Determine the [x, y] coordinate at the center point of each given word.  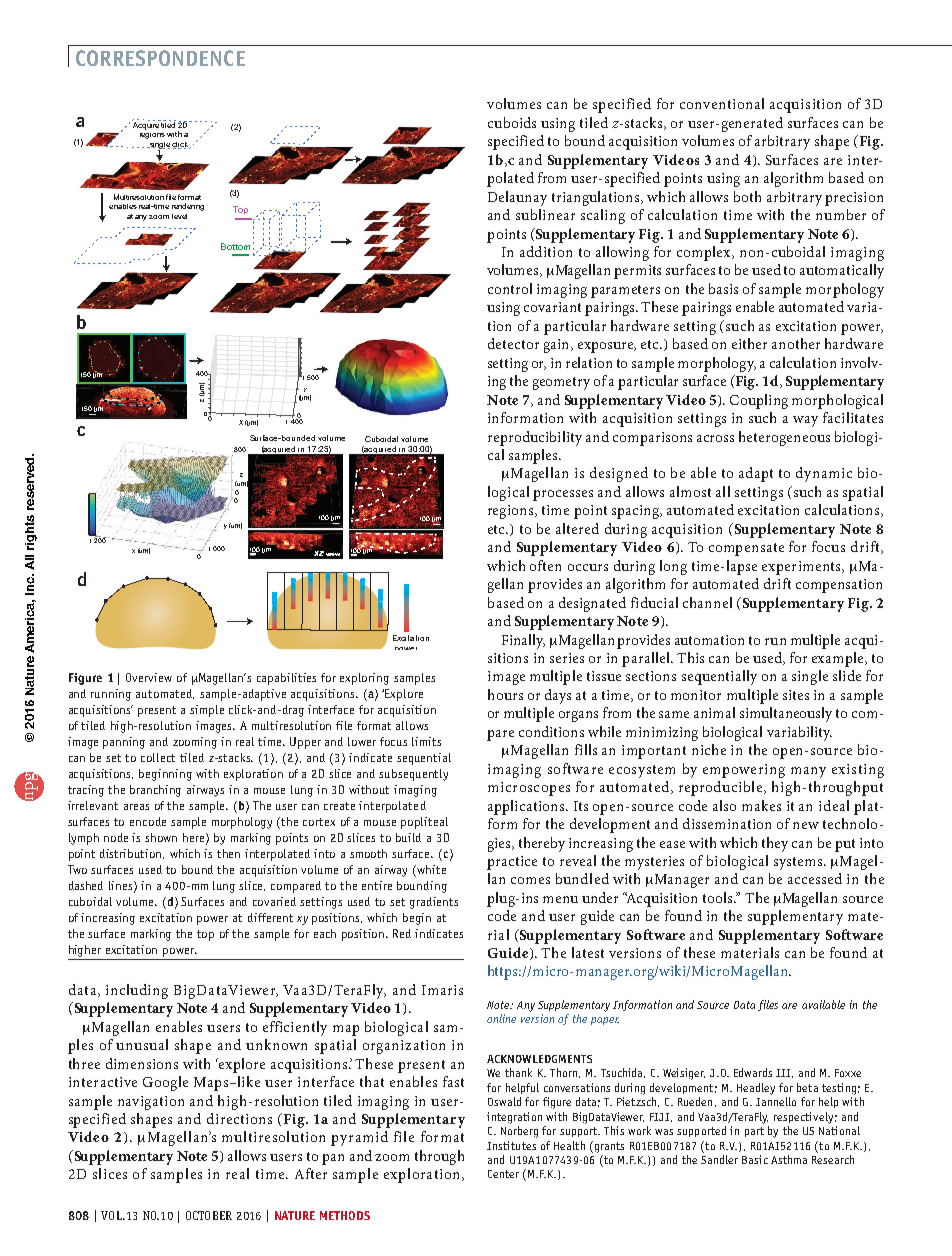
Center [503, 1174]
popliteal [424, 823]
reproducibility [535, 438]
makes [761, 805]
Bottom [235, 246]
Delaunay [517, 198]
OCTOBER [209, 1215]
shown [161, 837]
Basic [755, 1159]
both [747, 196]
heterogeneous [784, 438]
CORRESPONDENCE [160, 58]
